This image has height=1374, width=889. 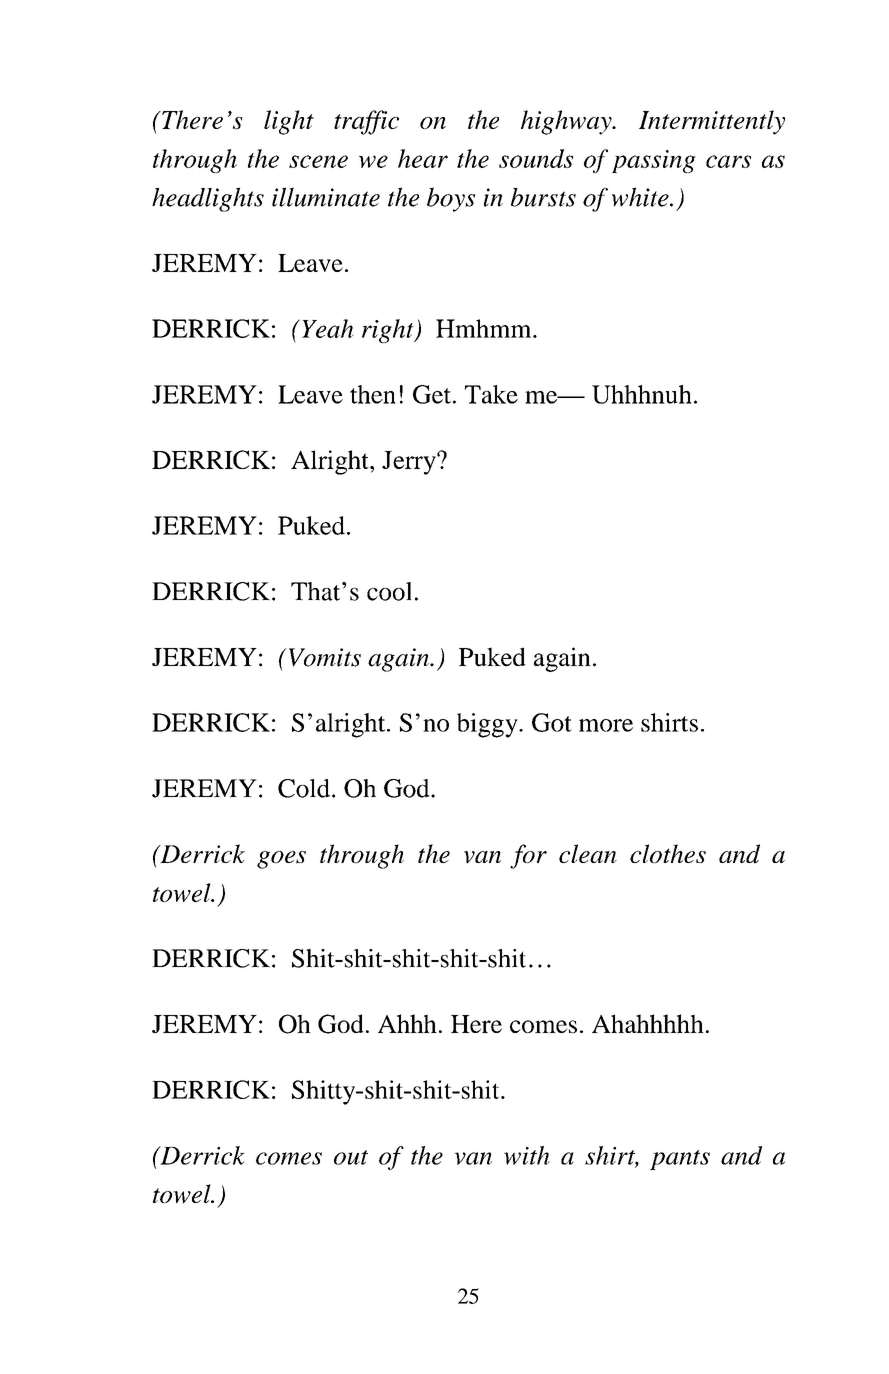 I want to click on biggy, so click(x=488, y=725).
